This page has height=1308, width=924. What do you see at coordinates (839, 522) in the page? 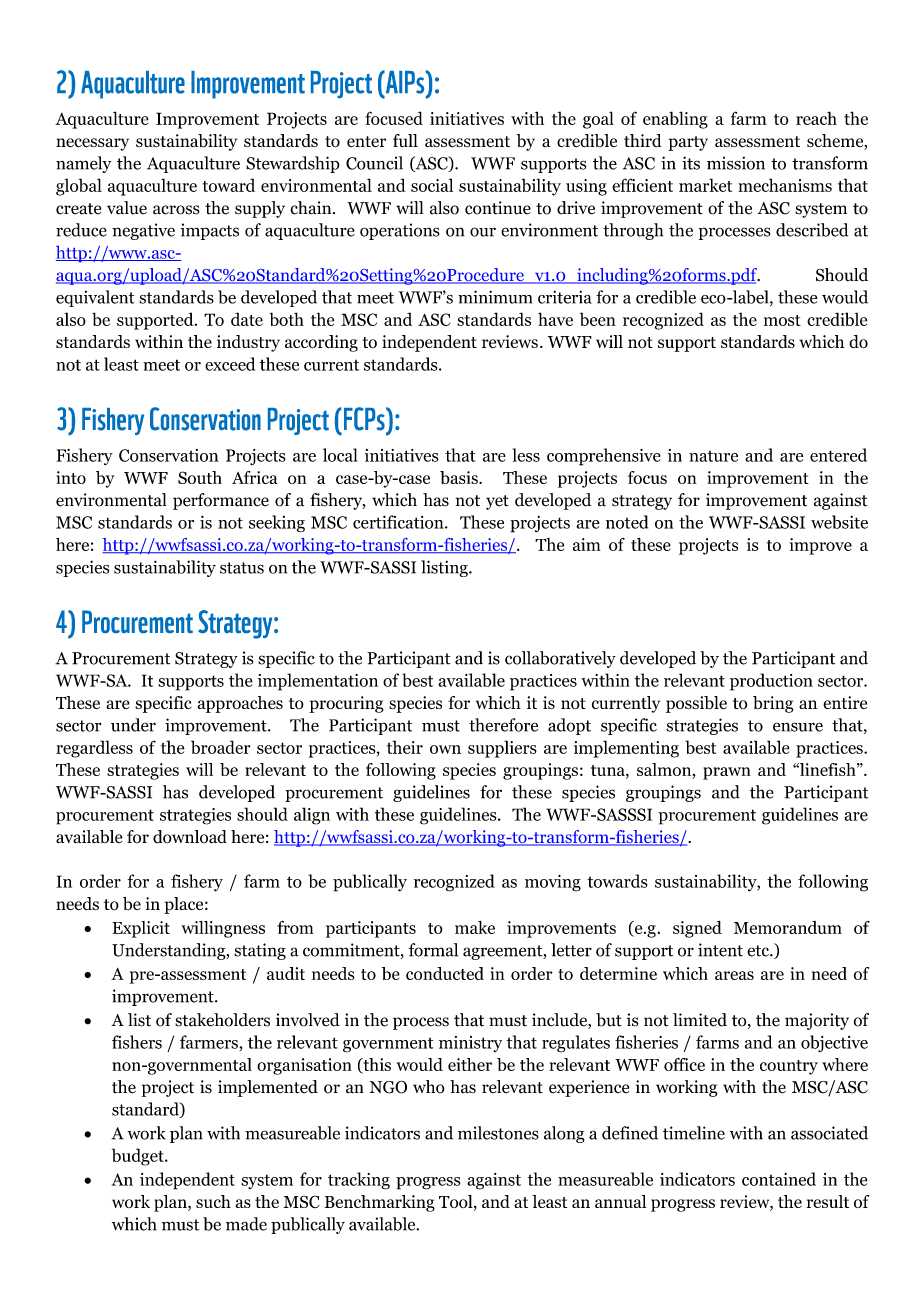
I see `website` at bounding box center [839, 522].
